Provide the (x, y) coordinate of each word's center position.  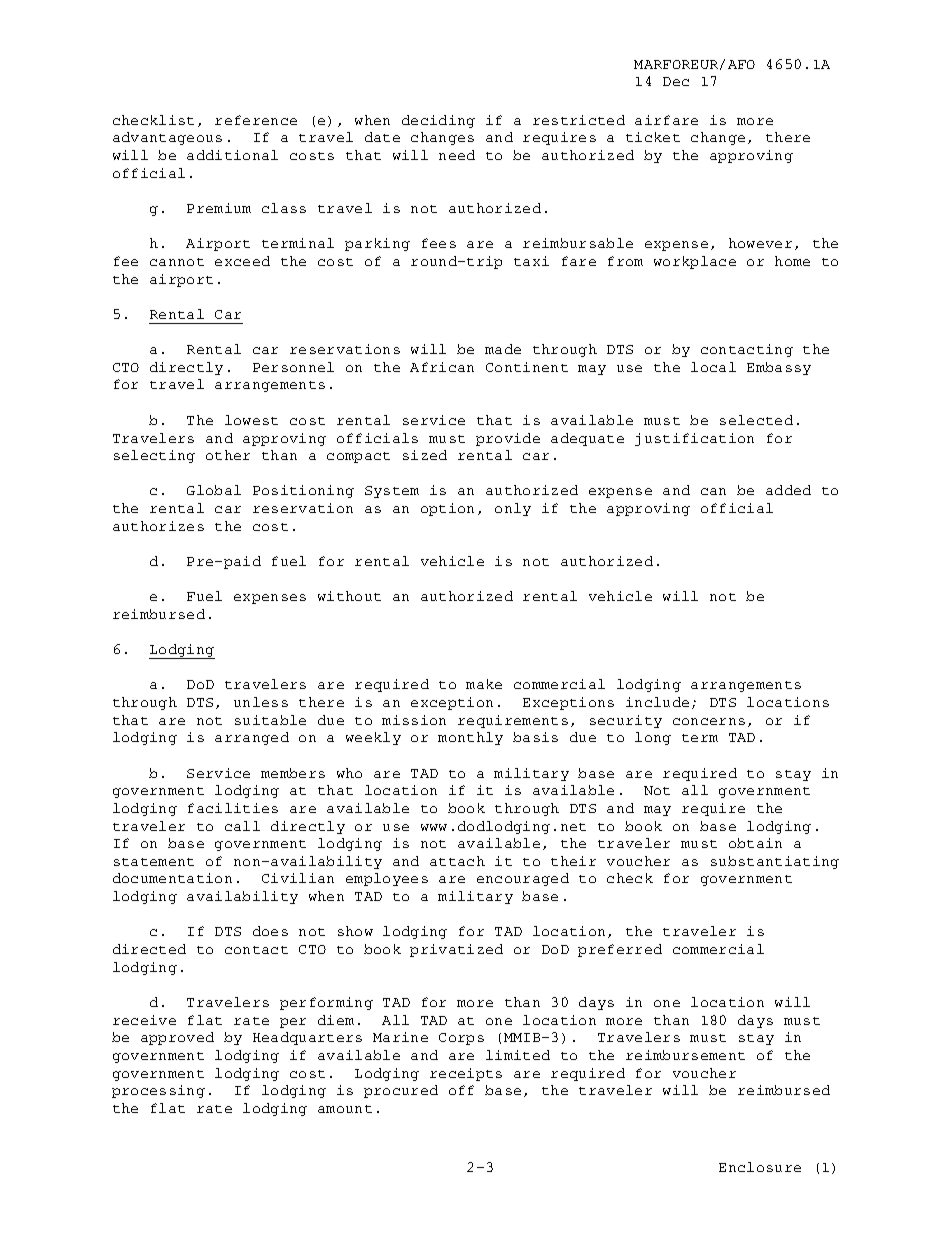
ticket (653, 137)
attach (457, 861)
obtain (755, 843)
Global (214, 490)
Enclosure (760, 1167)
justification (694, 439)
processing (158, 1091)
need (457, 155)
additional (232, 155)
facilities (233, 808)
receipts (466, 1074)
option (447, 509)
